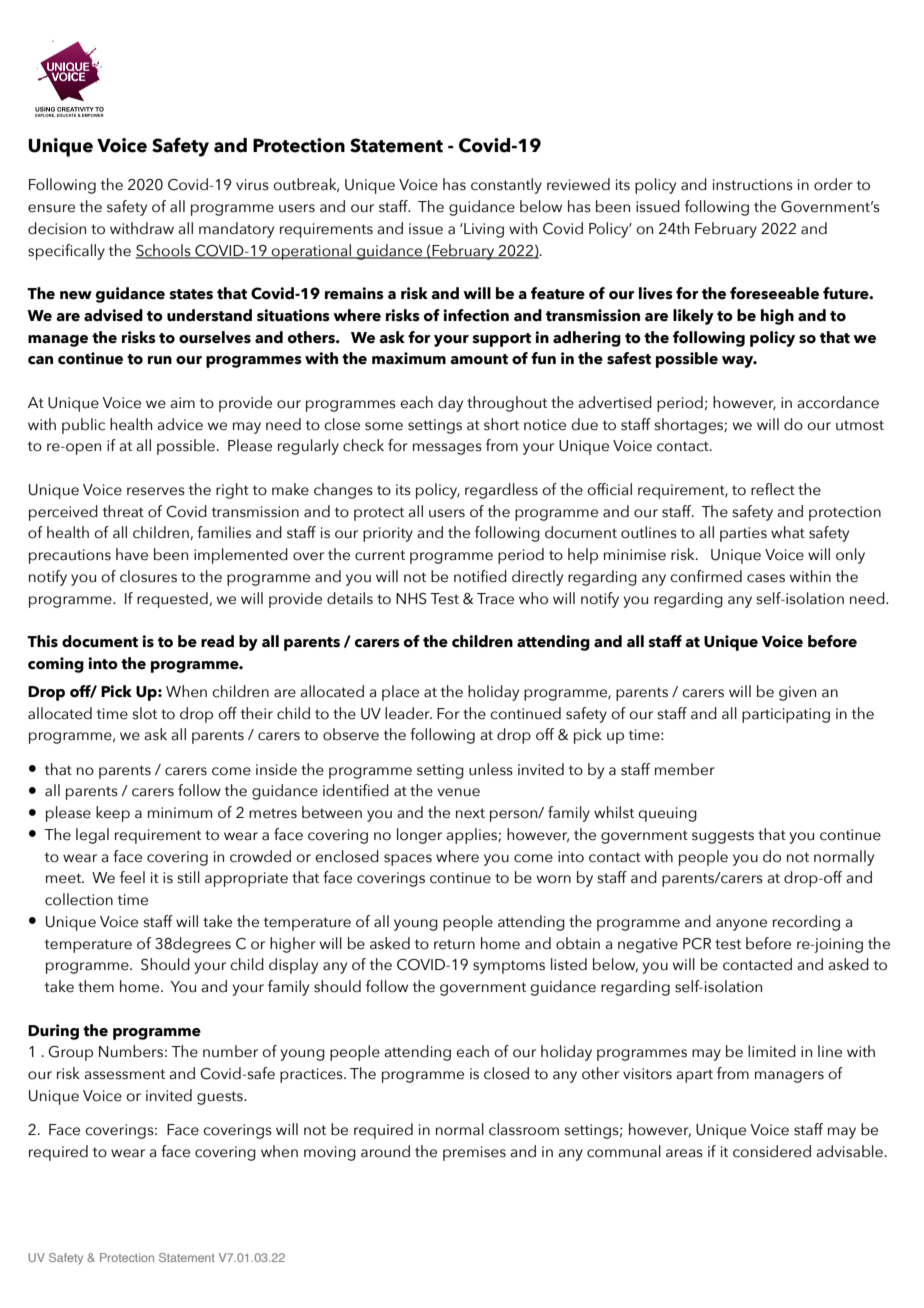 The width and height of the screenshot is (924, 1308). Describe the element at coordinates (400, 693) in the screenshot. I see `place` at that location.
